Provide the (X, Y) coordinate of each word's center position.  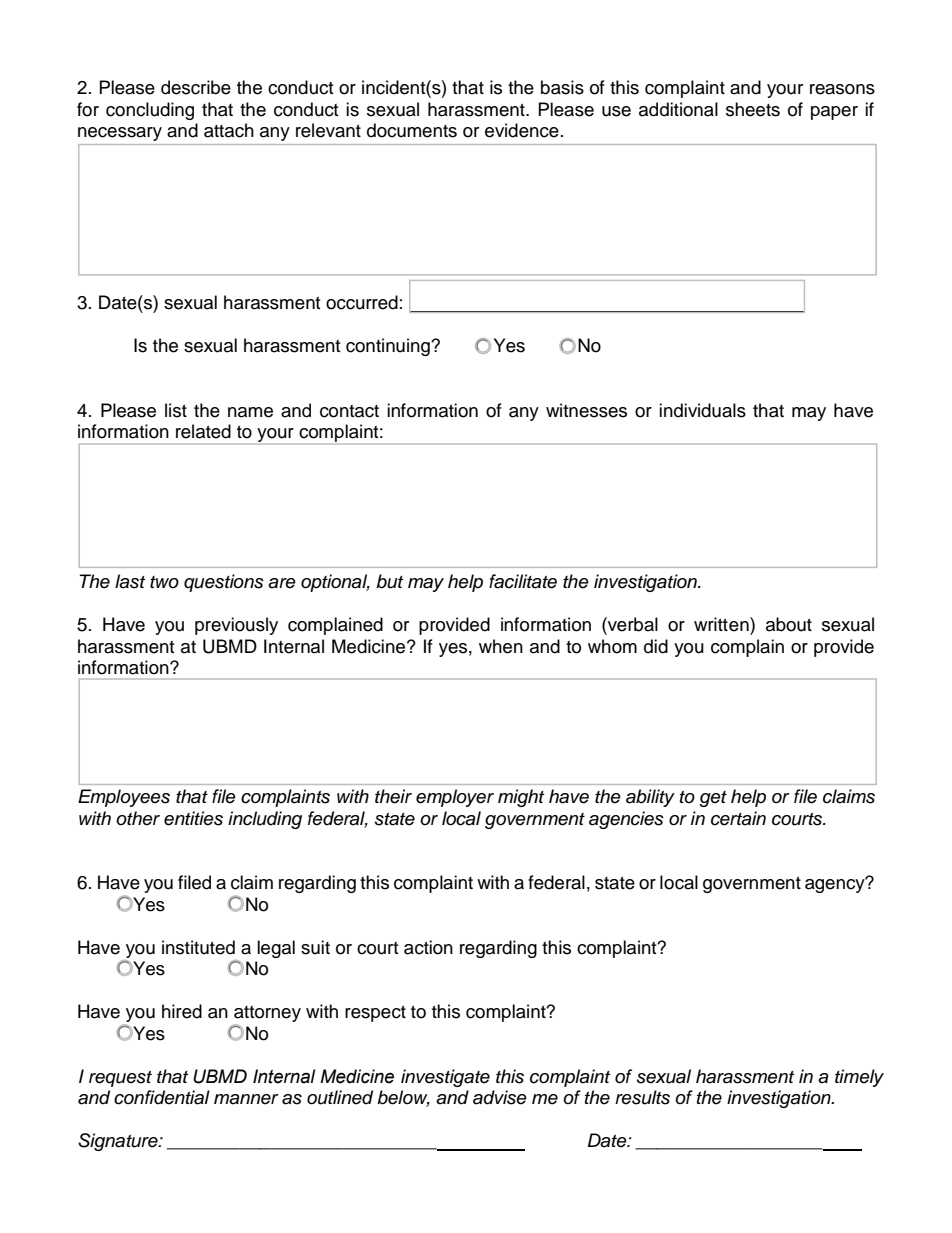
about (789, 624)
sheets (753, 109)
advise (500, 1097)
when (501, 646)
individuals (702, 410)
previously (236, 626)
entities (193, 818)
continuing (389, 347)
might (521, 798)
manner (246, 1099)
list (176, 410)
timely (859, 1078)
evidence (522, 130)
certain (738, 818)
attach (229, 130)
